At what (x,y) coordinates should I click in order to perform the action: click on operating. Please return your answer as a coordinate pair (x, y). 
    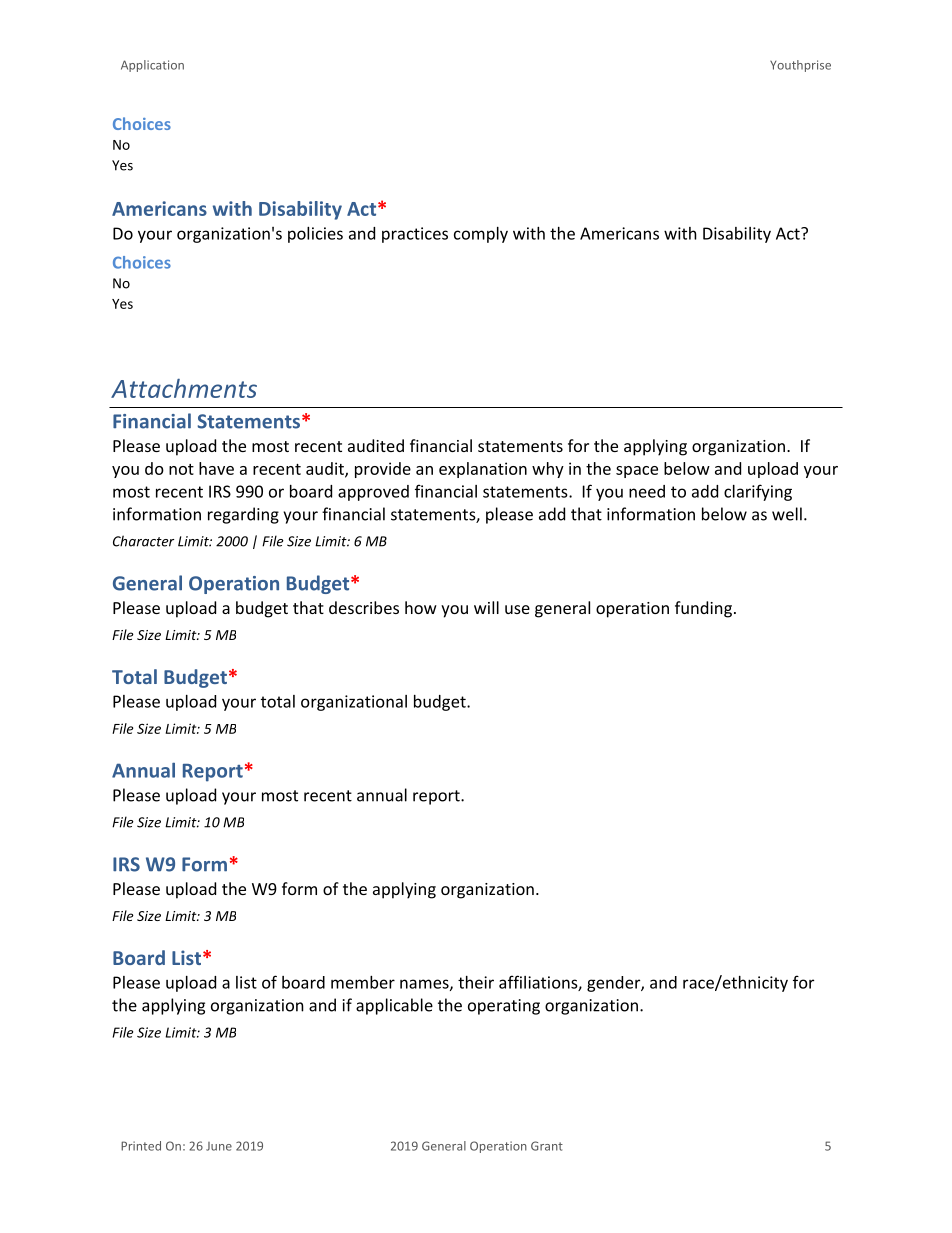
    Looking at the image, I should click on (504, 1007).
